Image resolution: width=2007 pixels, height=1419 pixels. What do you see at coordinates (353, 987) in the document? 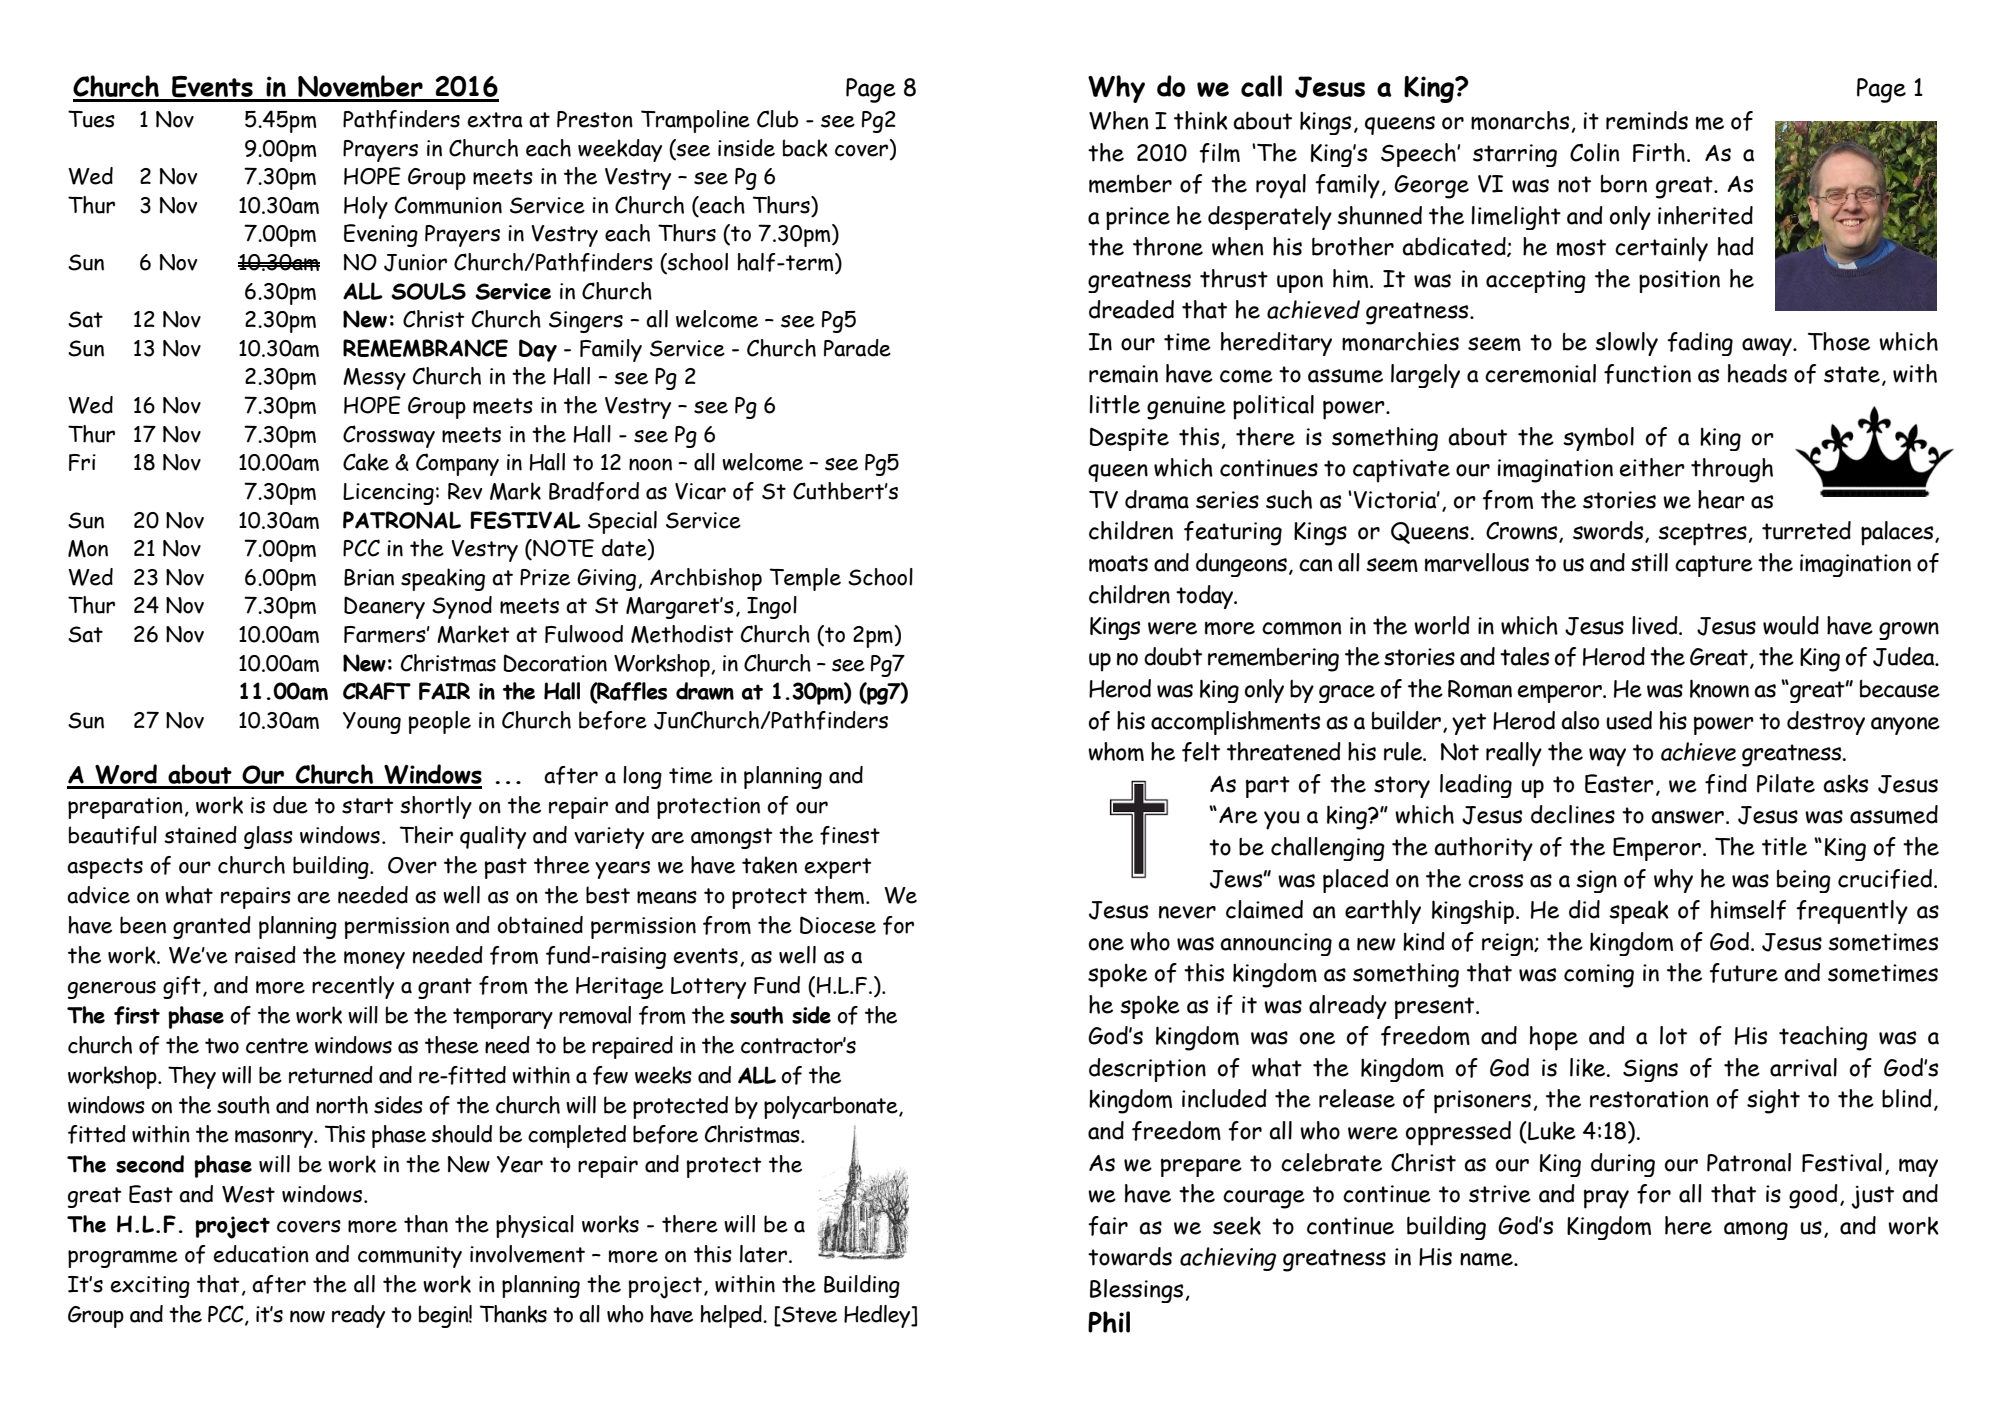
I see `recently` at bounding box center [353, 987].
